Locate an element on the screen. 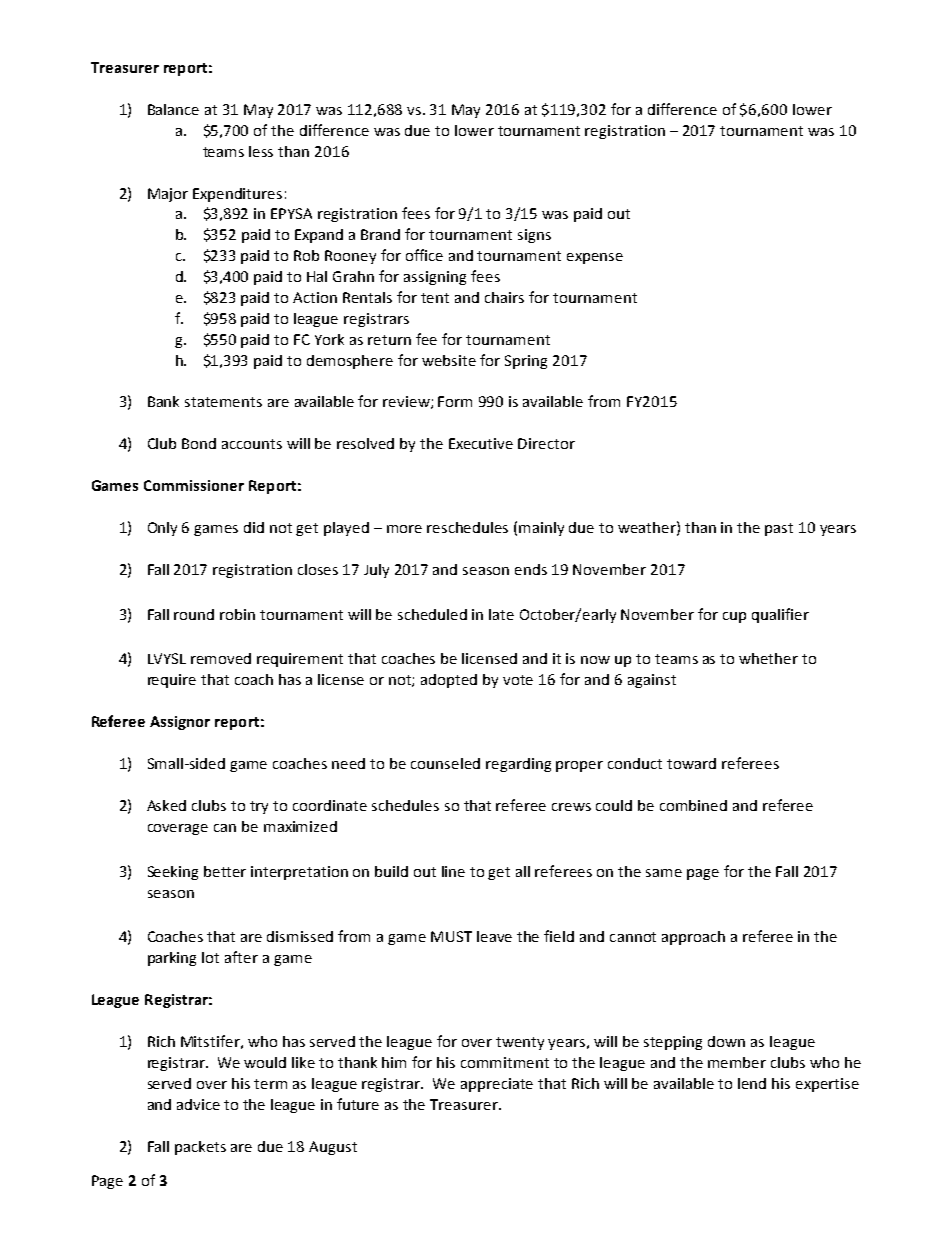  less is located at coordinates (261, 151).
